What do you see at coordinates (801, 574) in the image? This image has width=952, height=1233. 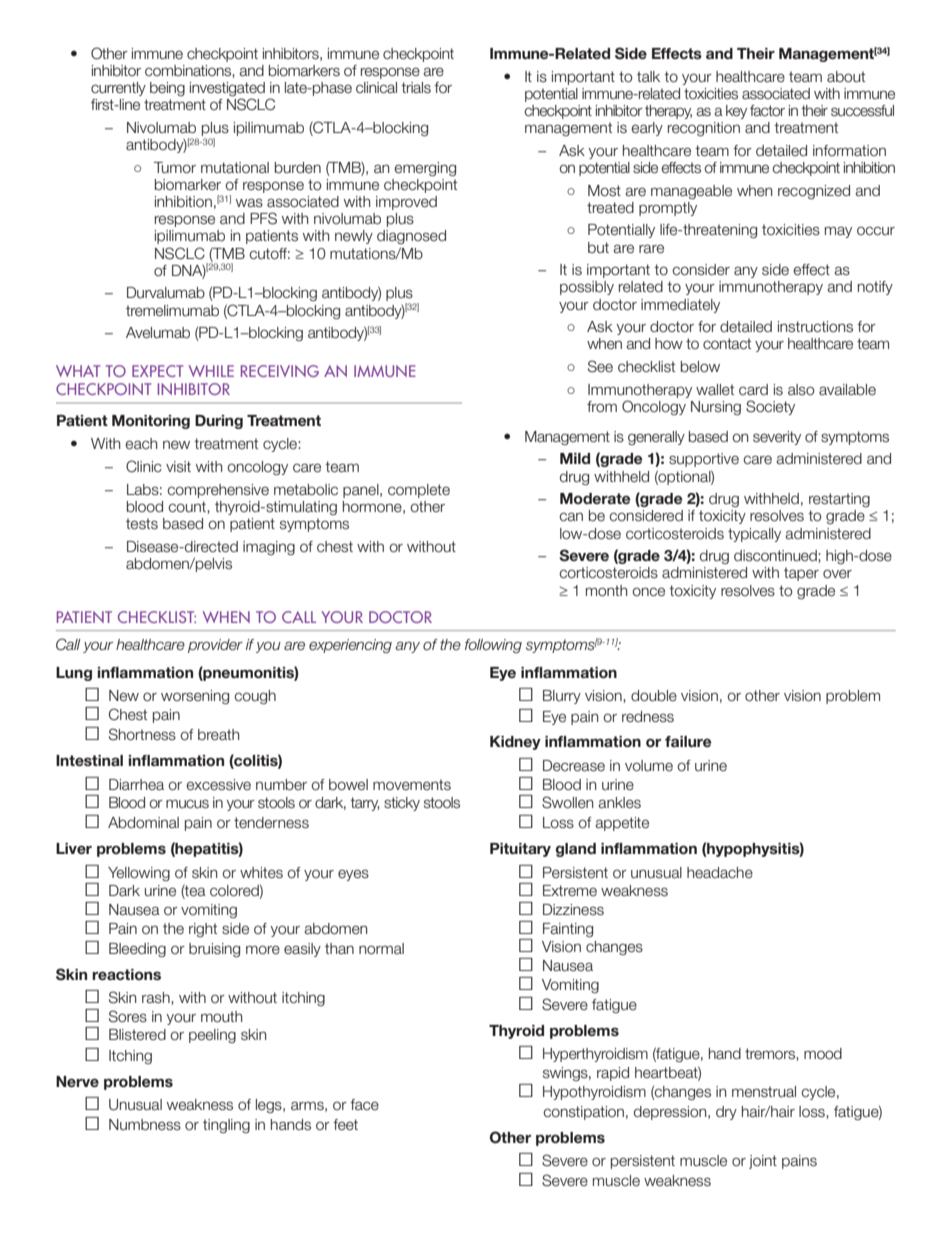 I see `taper` at bounding box center [801, 574].
